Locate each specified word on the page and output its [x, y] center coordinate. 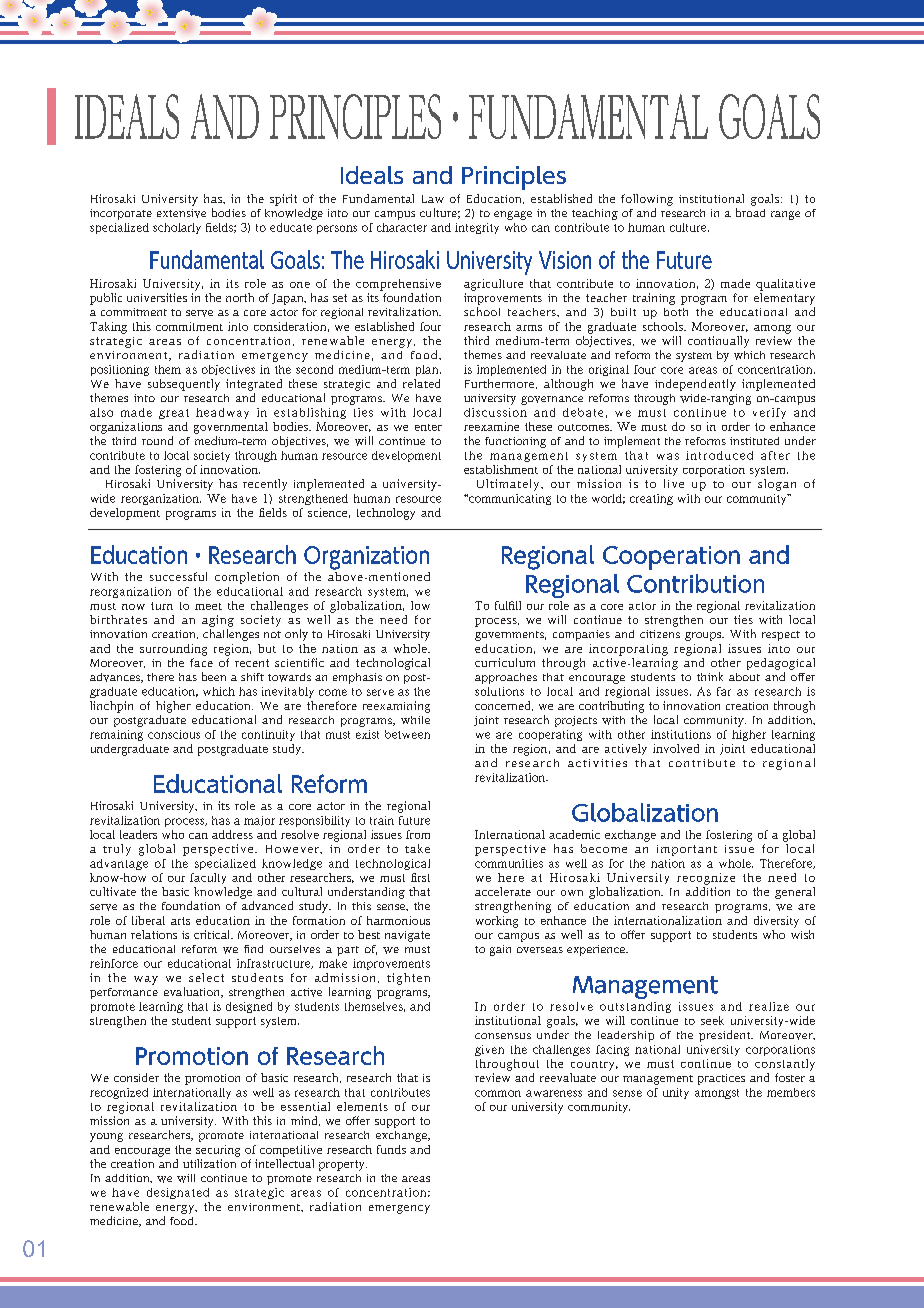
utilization [209, 1163]
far [724, 691]
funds [391, 1149]
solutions [499, 691]
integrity [477, 228]
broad [750, 212]
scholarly [177, 228]
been [214, 676]
